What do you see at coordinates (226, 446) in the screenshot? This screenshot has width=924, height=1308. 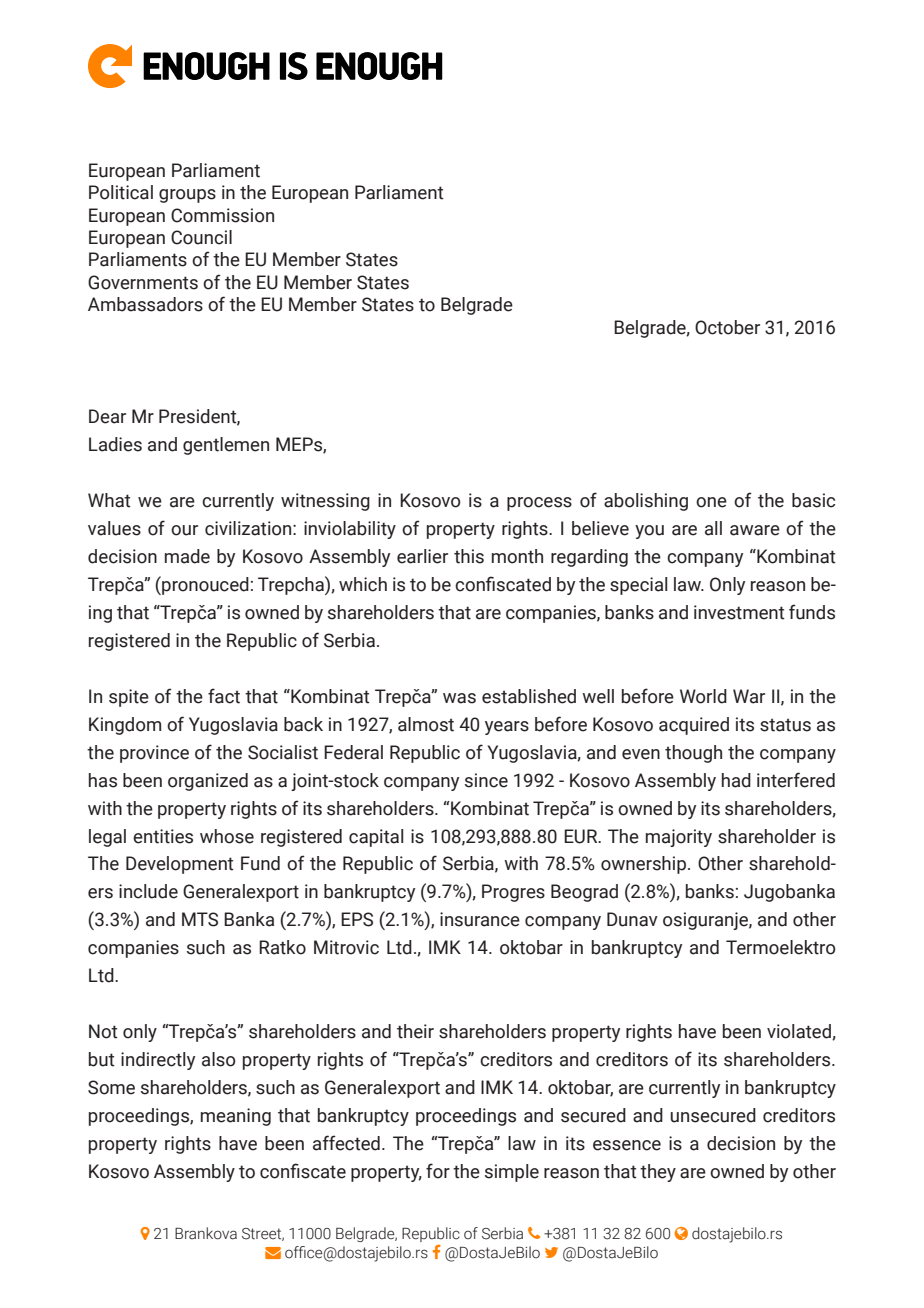 I see `gentlemen` at bounding box center [226, 446].
